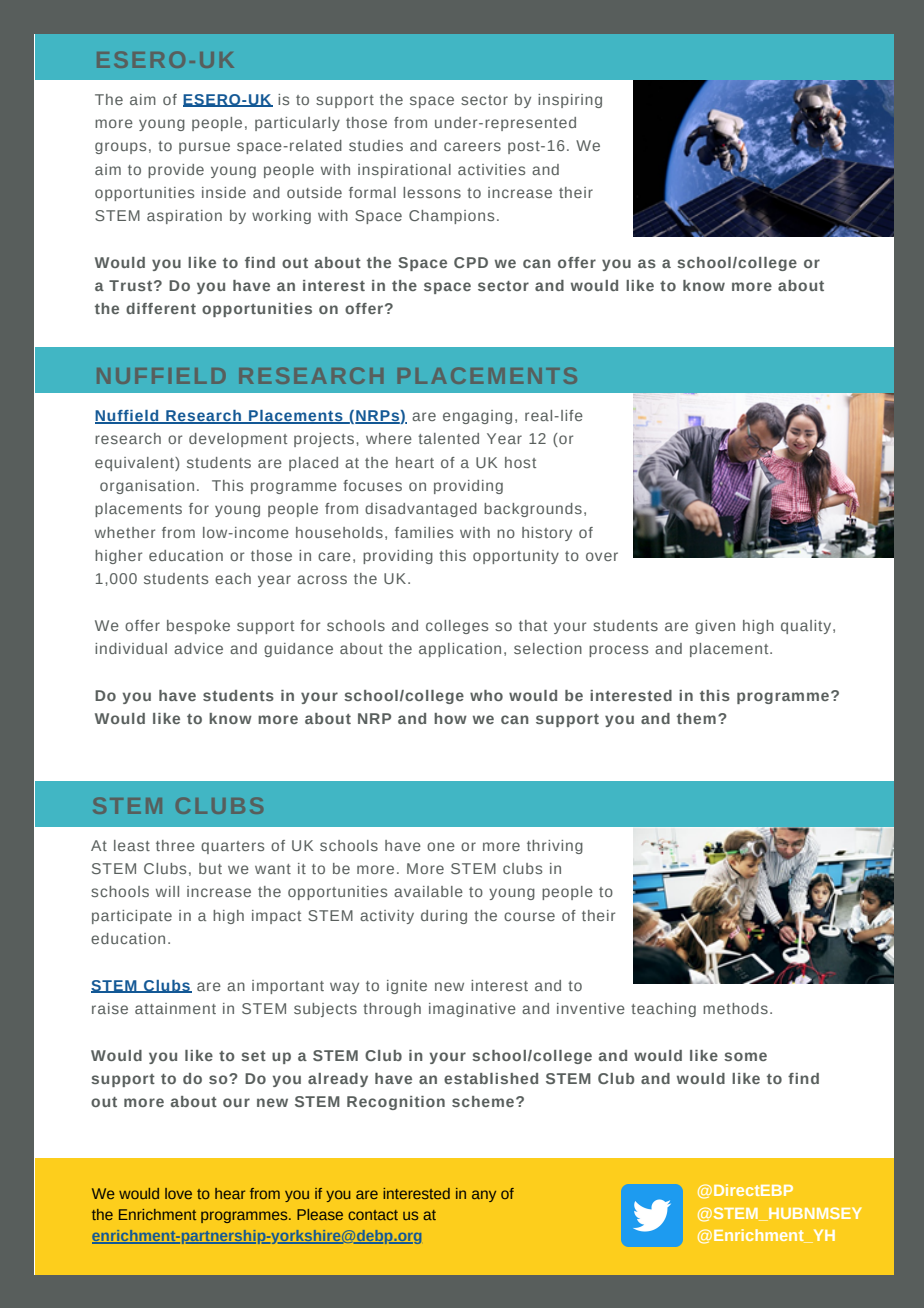  Describe the element at coordinates (491, 169) in the screenshot. I see `activities` at that location.
